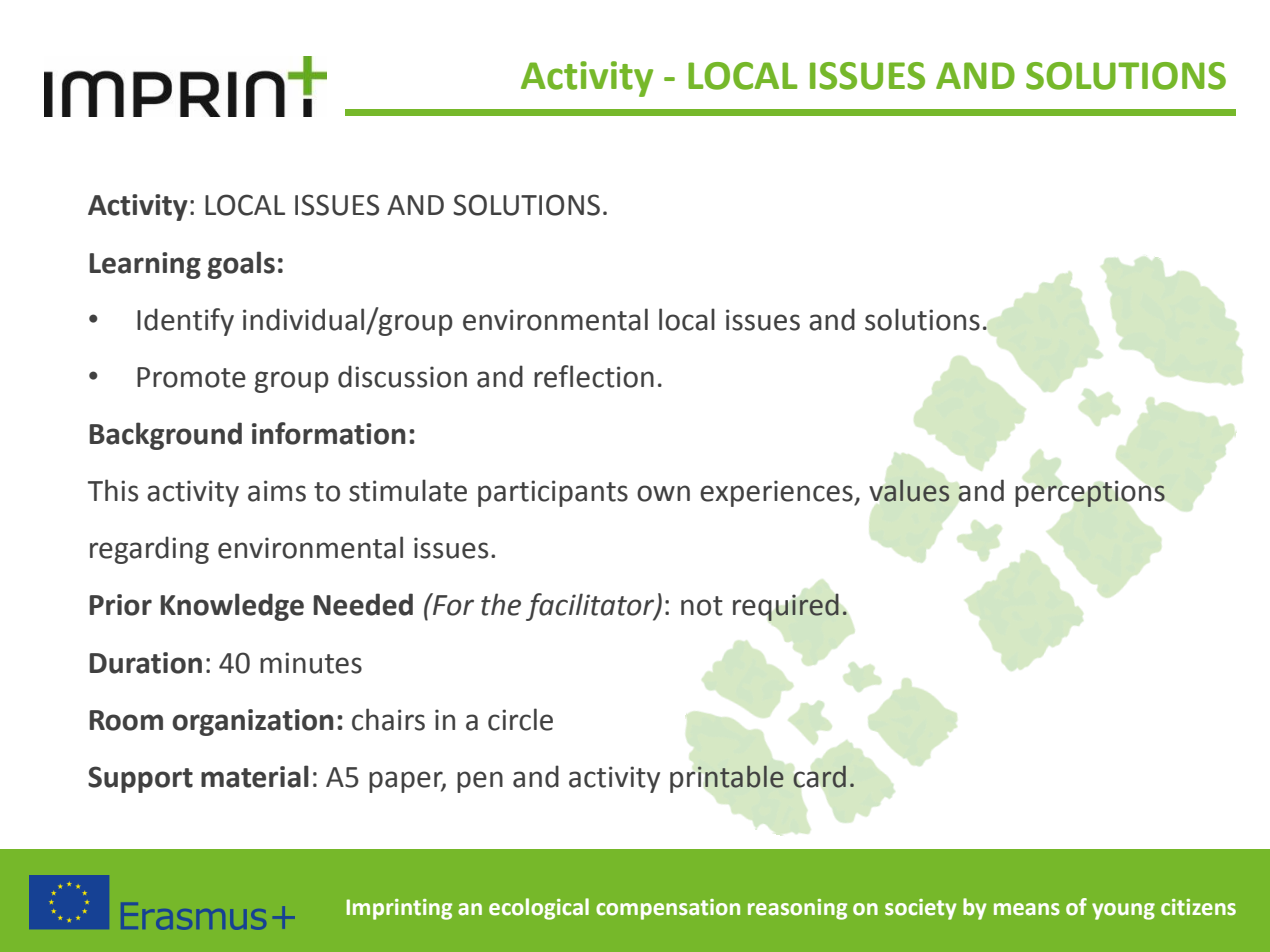  I want to click on perceptions, so click(1090, 493).
